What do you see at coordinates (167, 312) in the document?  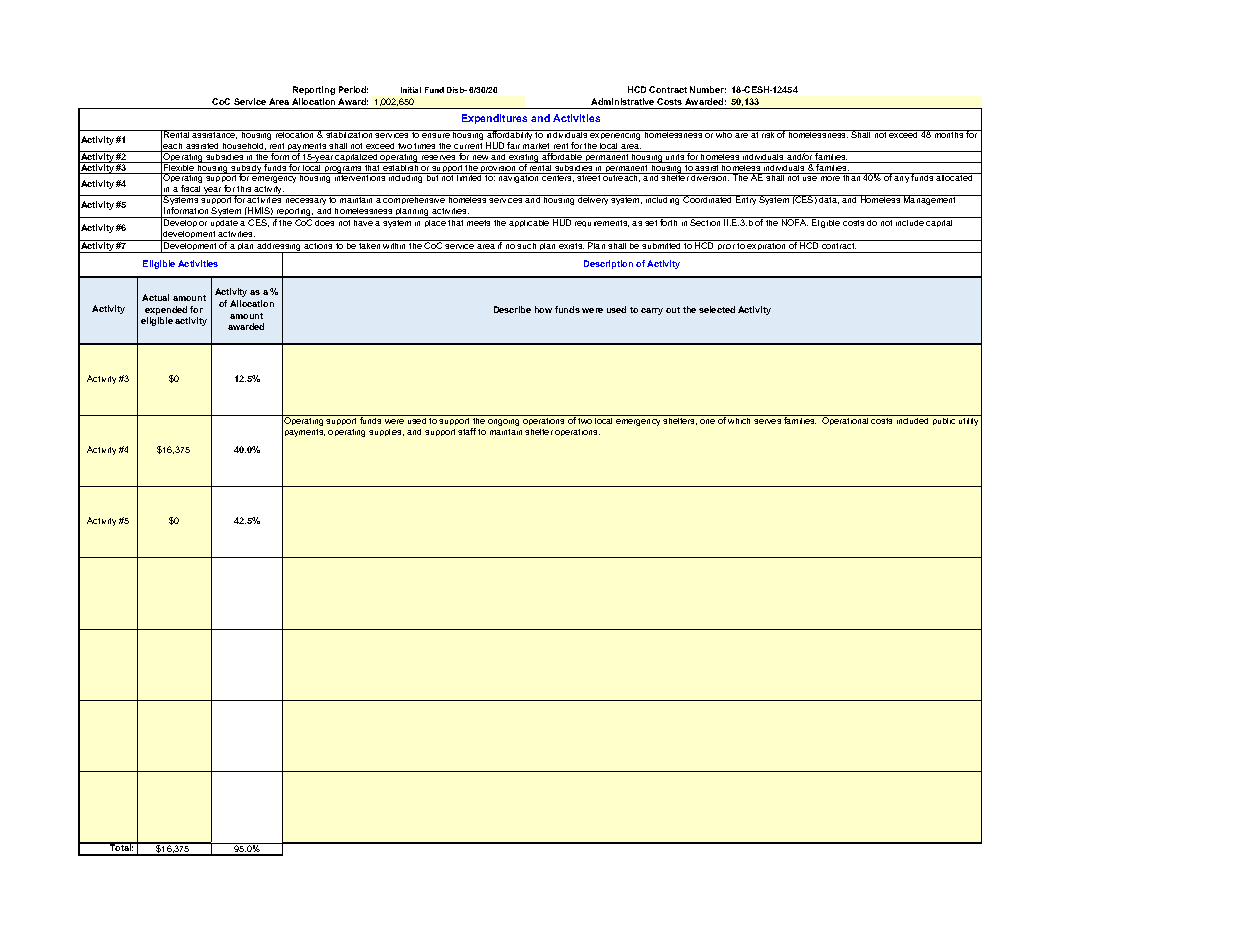 I see `expended` at bounding box center [167, 312].
